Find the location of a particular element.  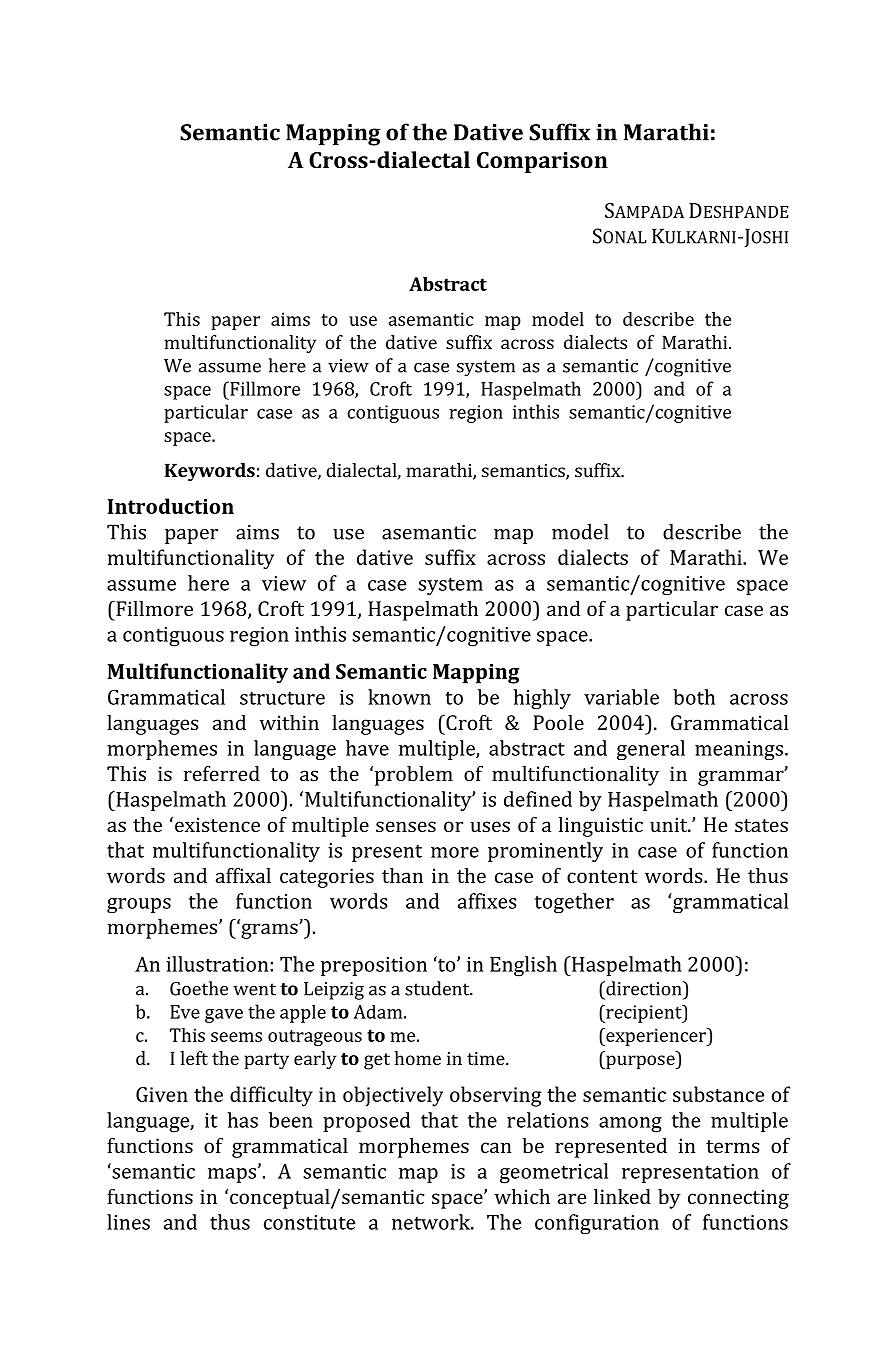

maps is located at coordinates (232, 1175).
